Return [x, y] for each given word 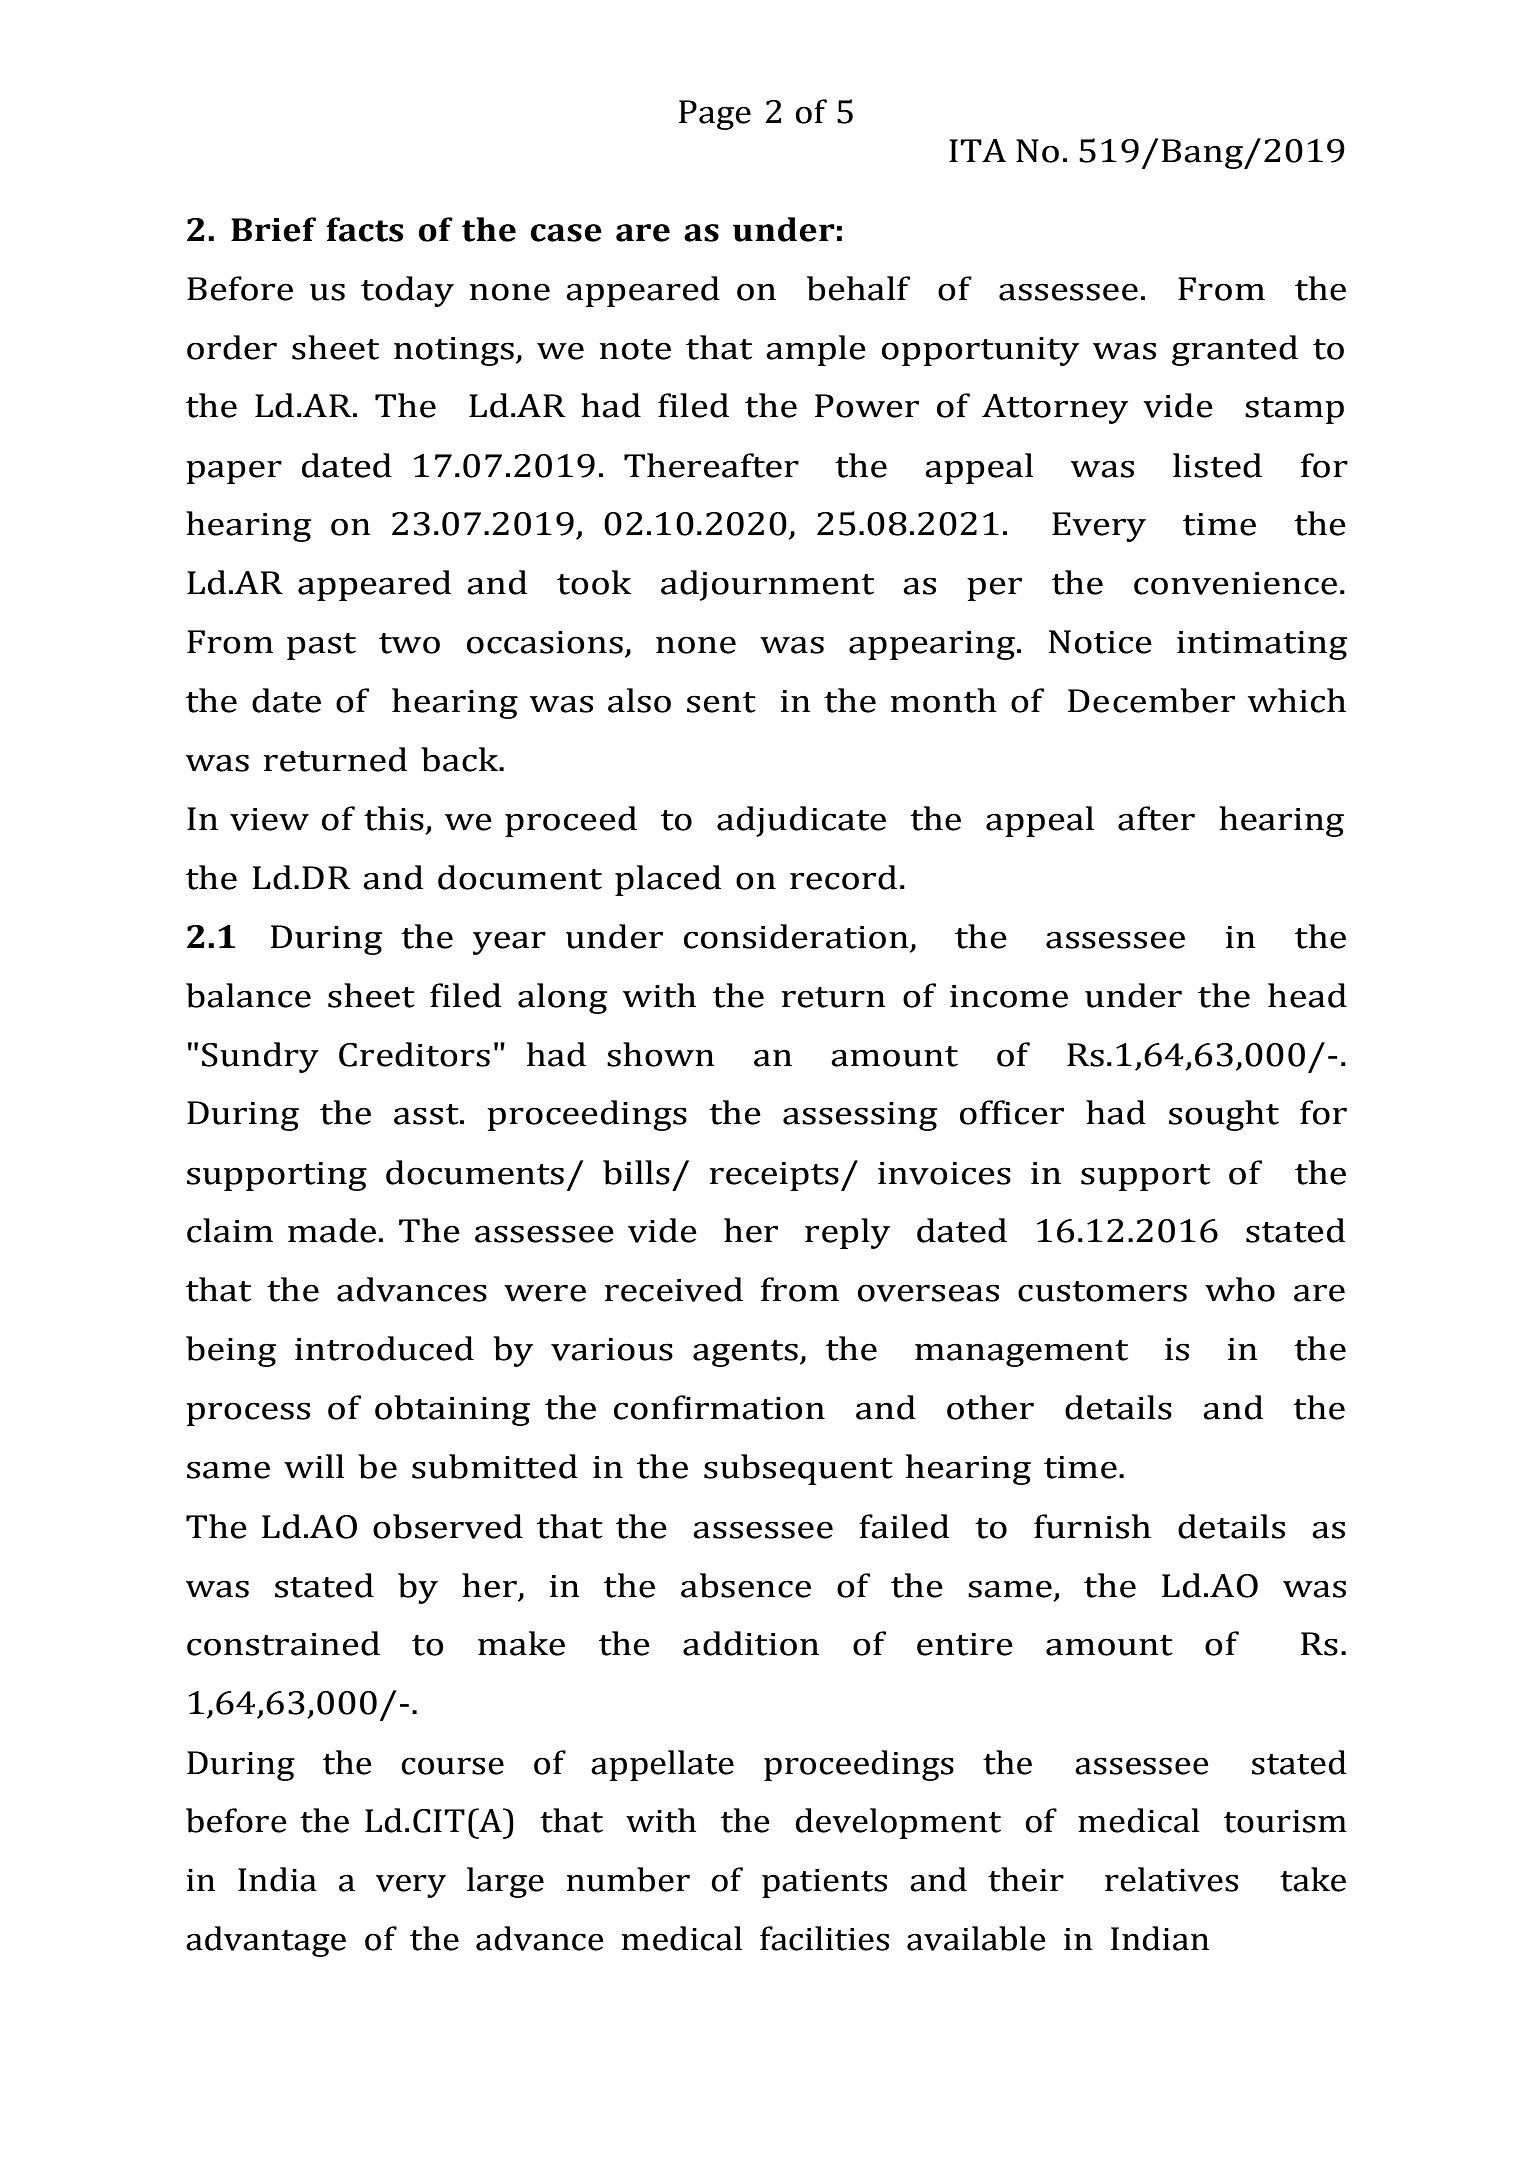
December [1151, 700]
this [394, 818]
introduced [384, 1348]
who [1240, 1289]
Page [715, 115]
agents [745, 1353]
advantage [266, 1941]
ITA [977, 150]
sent [721, 702]
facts [365, 229]
